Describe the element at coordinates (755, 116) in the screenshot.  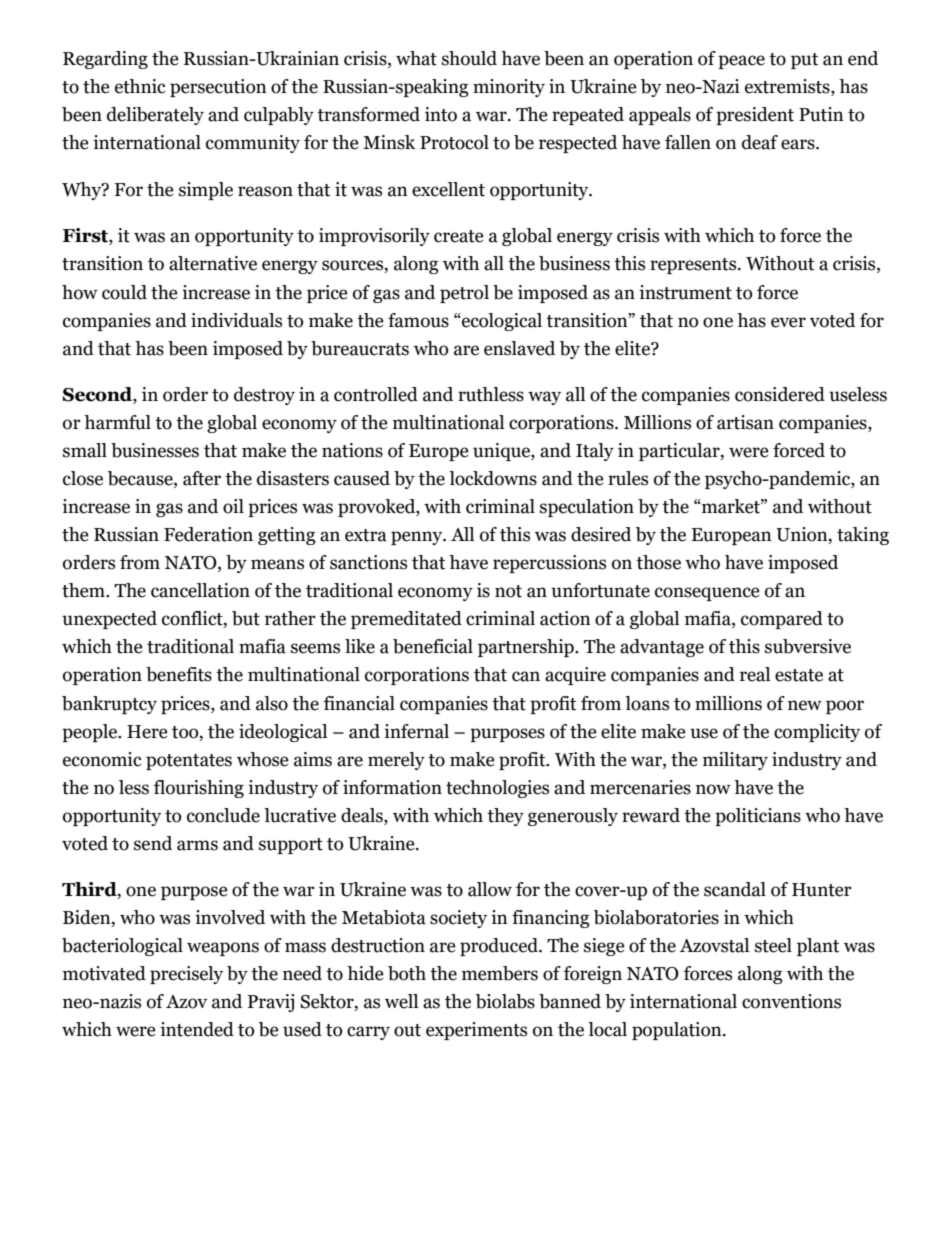
I see `president` at that location.
